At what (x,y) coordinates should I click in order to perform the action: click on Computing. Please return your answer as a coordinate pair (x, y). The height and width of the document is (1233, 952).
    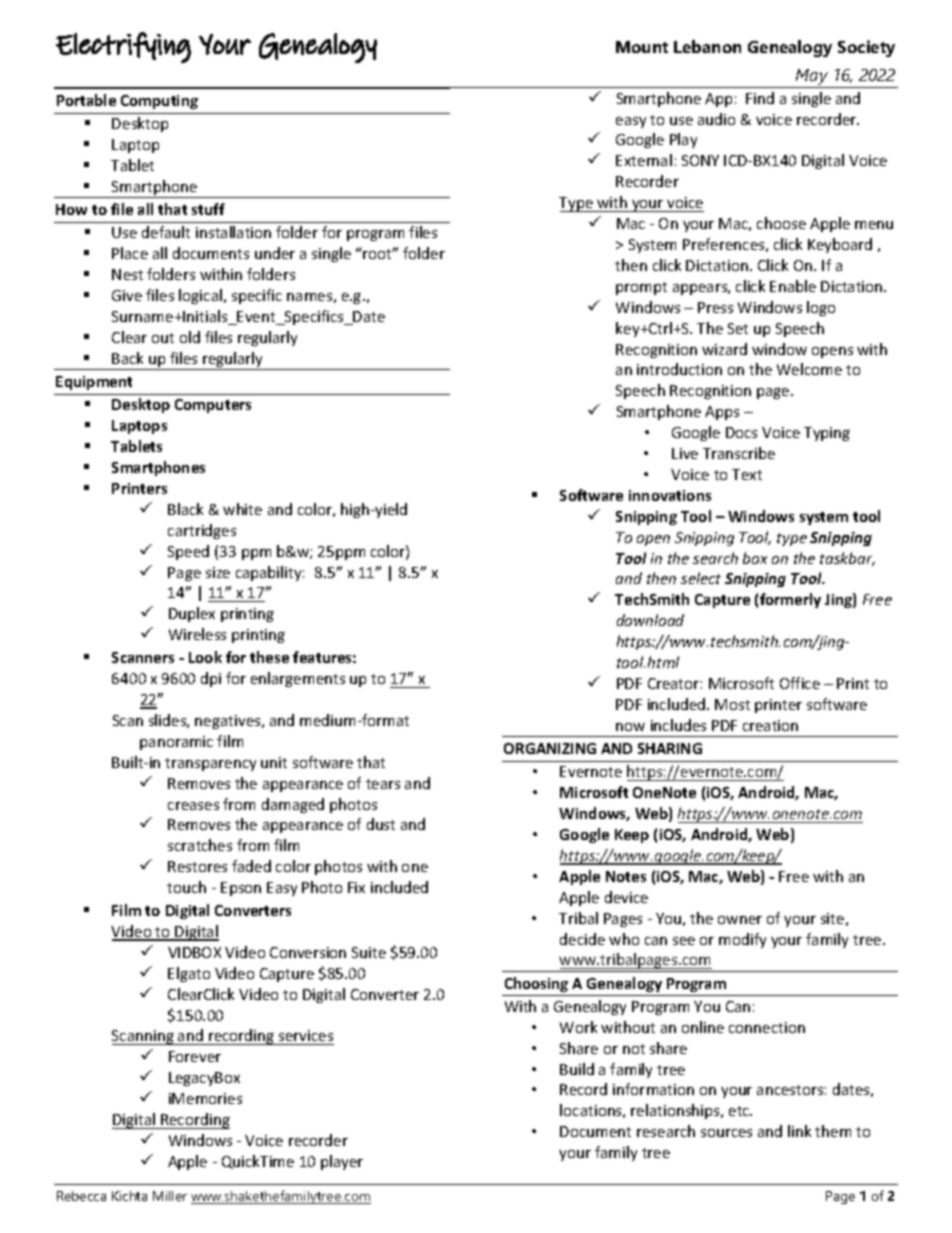
    Looking at the image, I should click on (159, 102).
